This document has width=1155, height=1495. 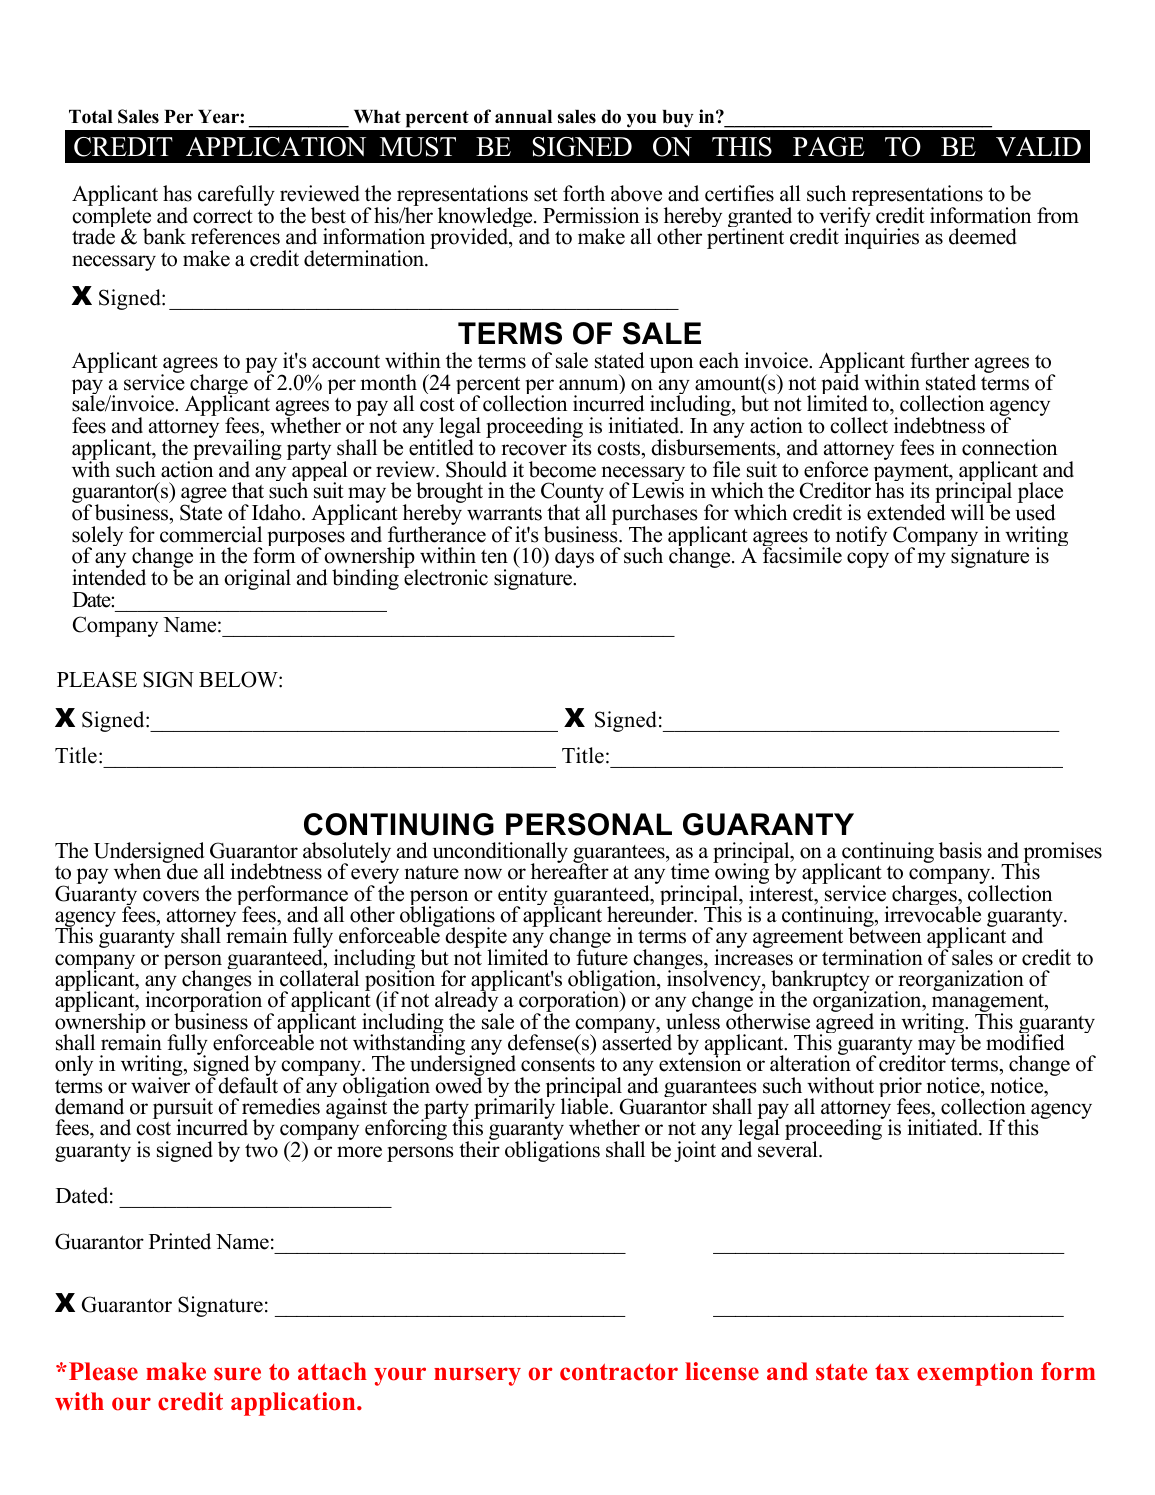 I want to click on correct, so click(x=223, y=216).
